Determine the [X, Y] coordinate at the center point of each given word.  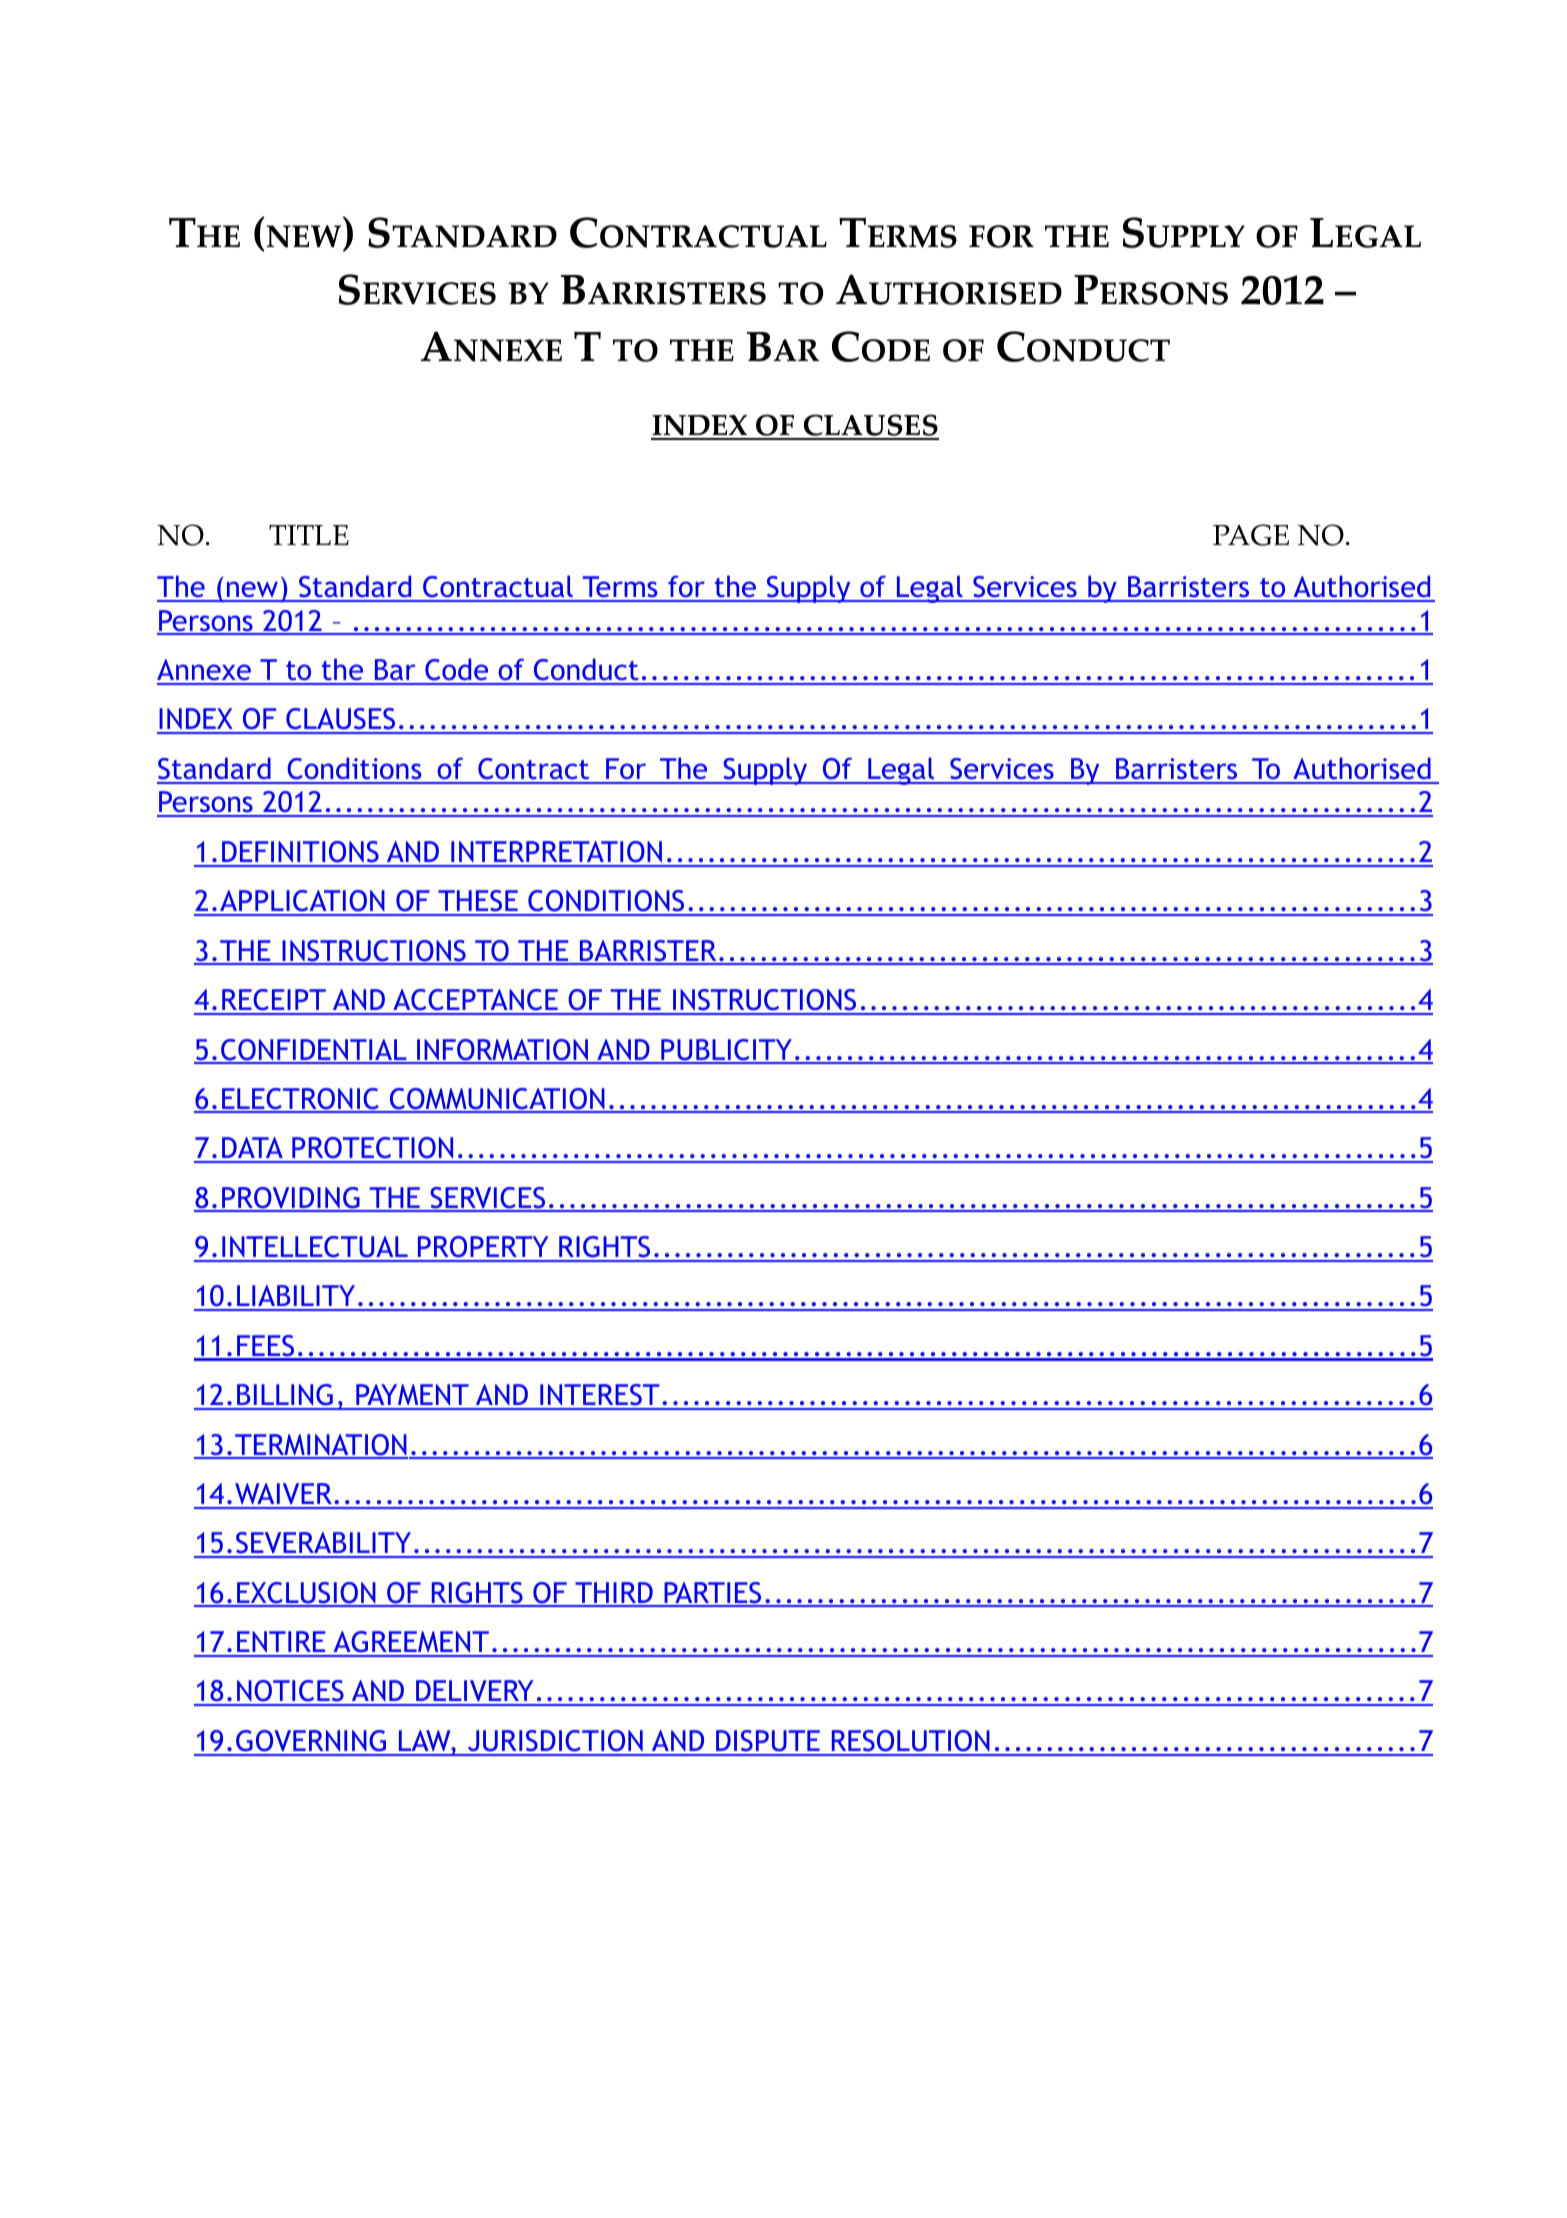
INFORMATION [503, 1051]
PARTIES [713, 1594]
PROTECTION [373, 1149]
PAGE [1251, 535]
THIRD [614, 1594]
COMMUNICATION [497, 1100]
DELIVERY [475, 1692]
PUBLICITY [726, 1051]
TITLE [309, 535]
